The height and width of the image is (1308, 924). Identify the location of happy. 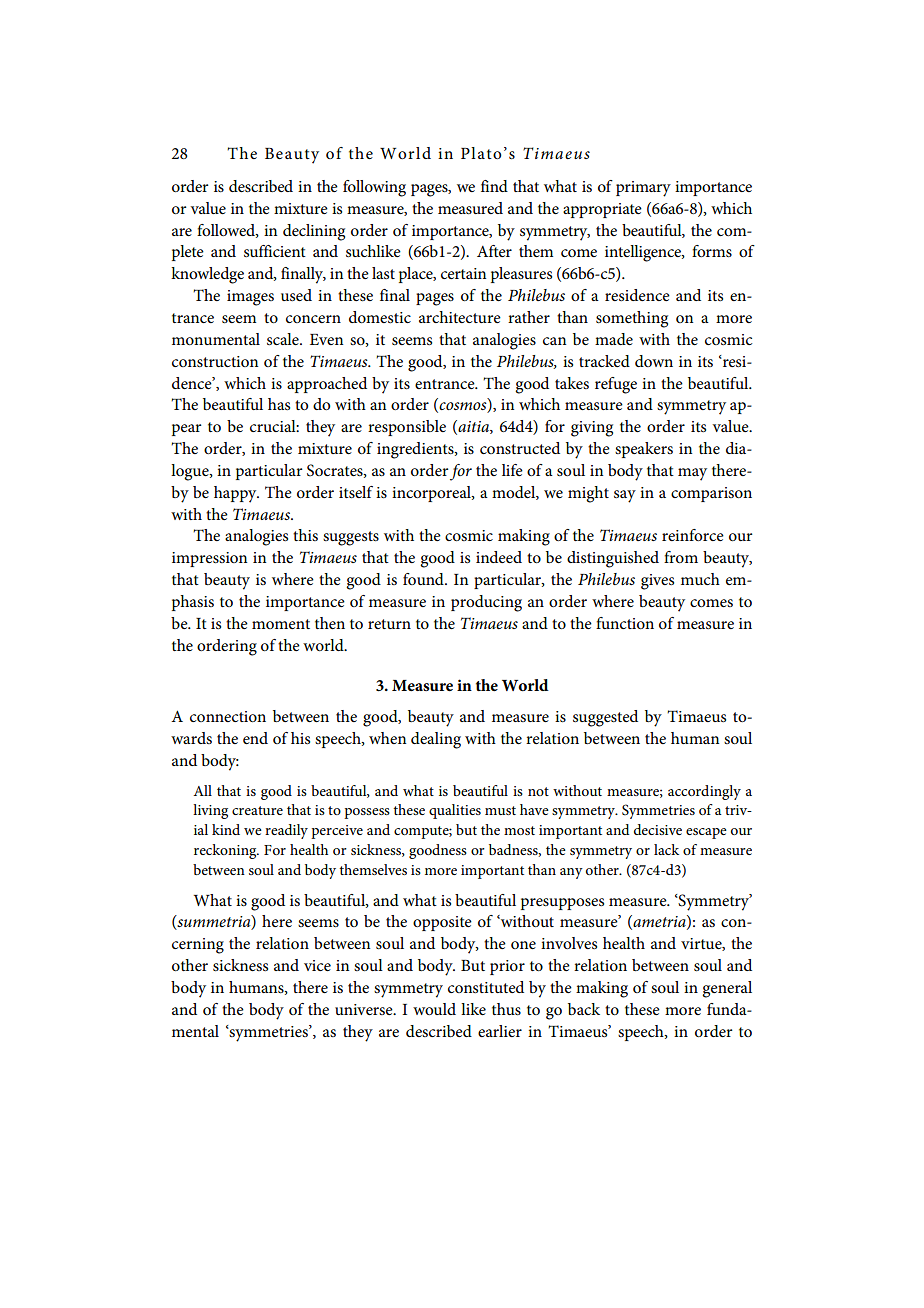
(236, 494).
